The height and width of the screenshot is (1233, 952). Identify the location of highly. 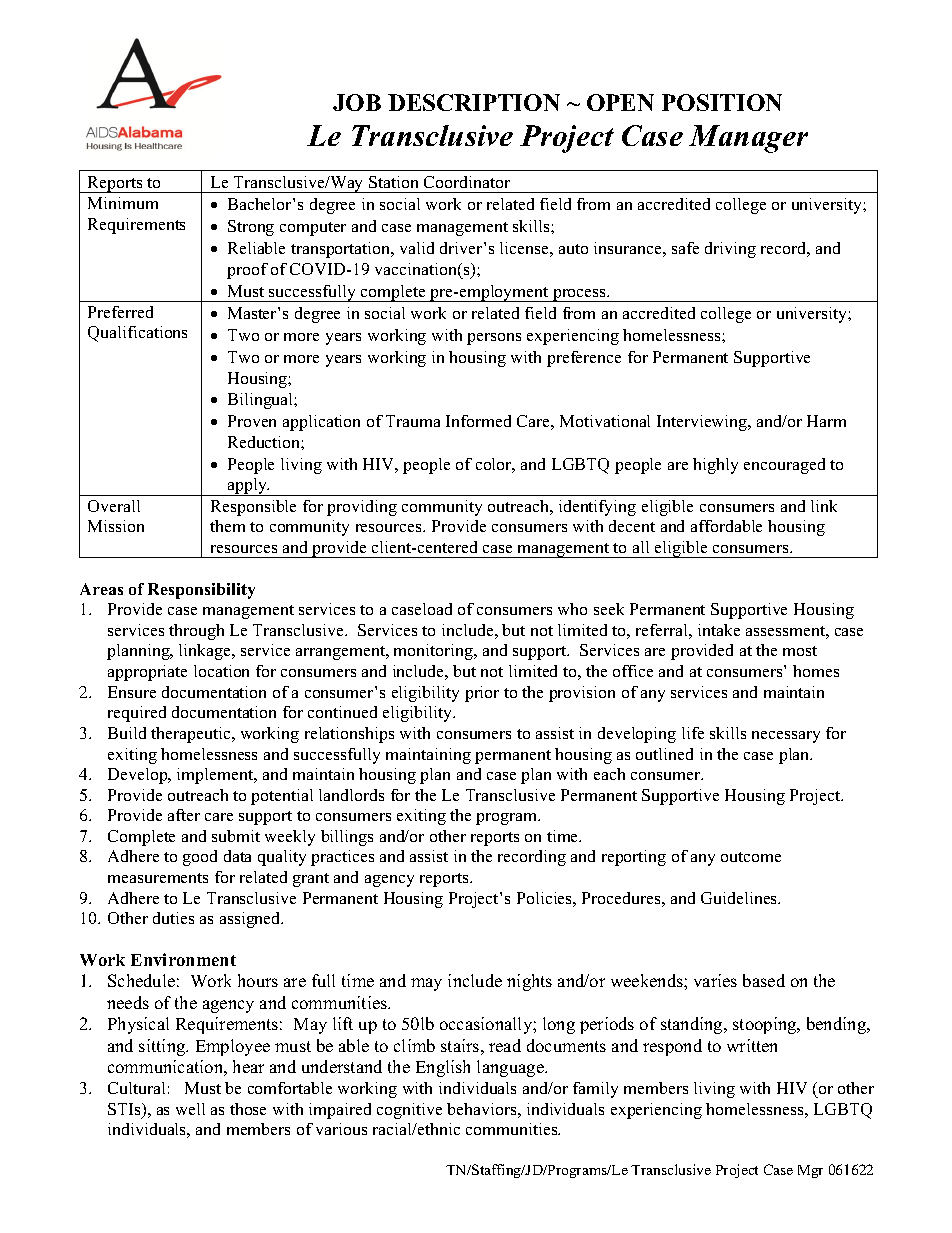
(715, 466).
